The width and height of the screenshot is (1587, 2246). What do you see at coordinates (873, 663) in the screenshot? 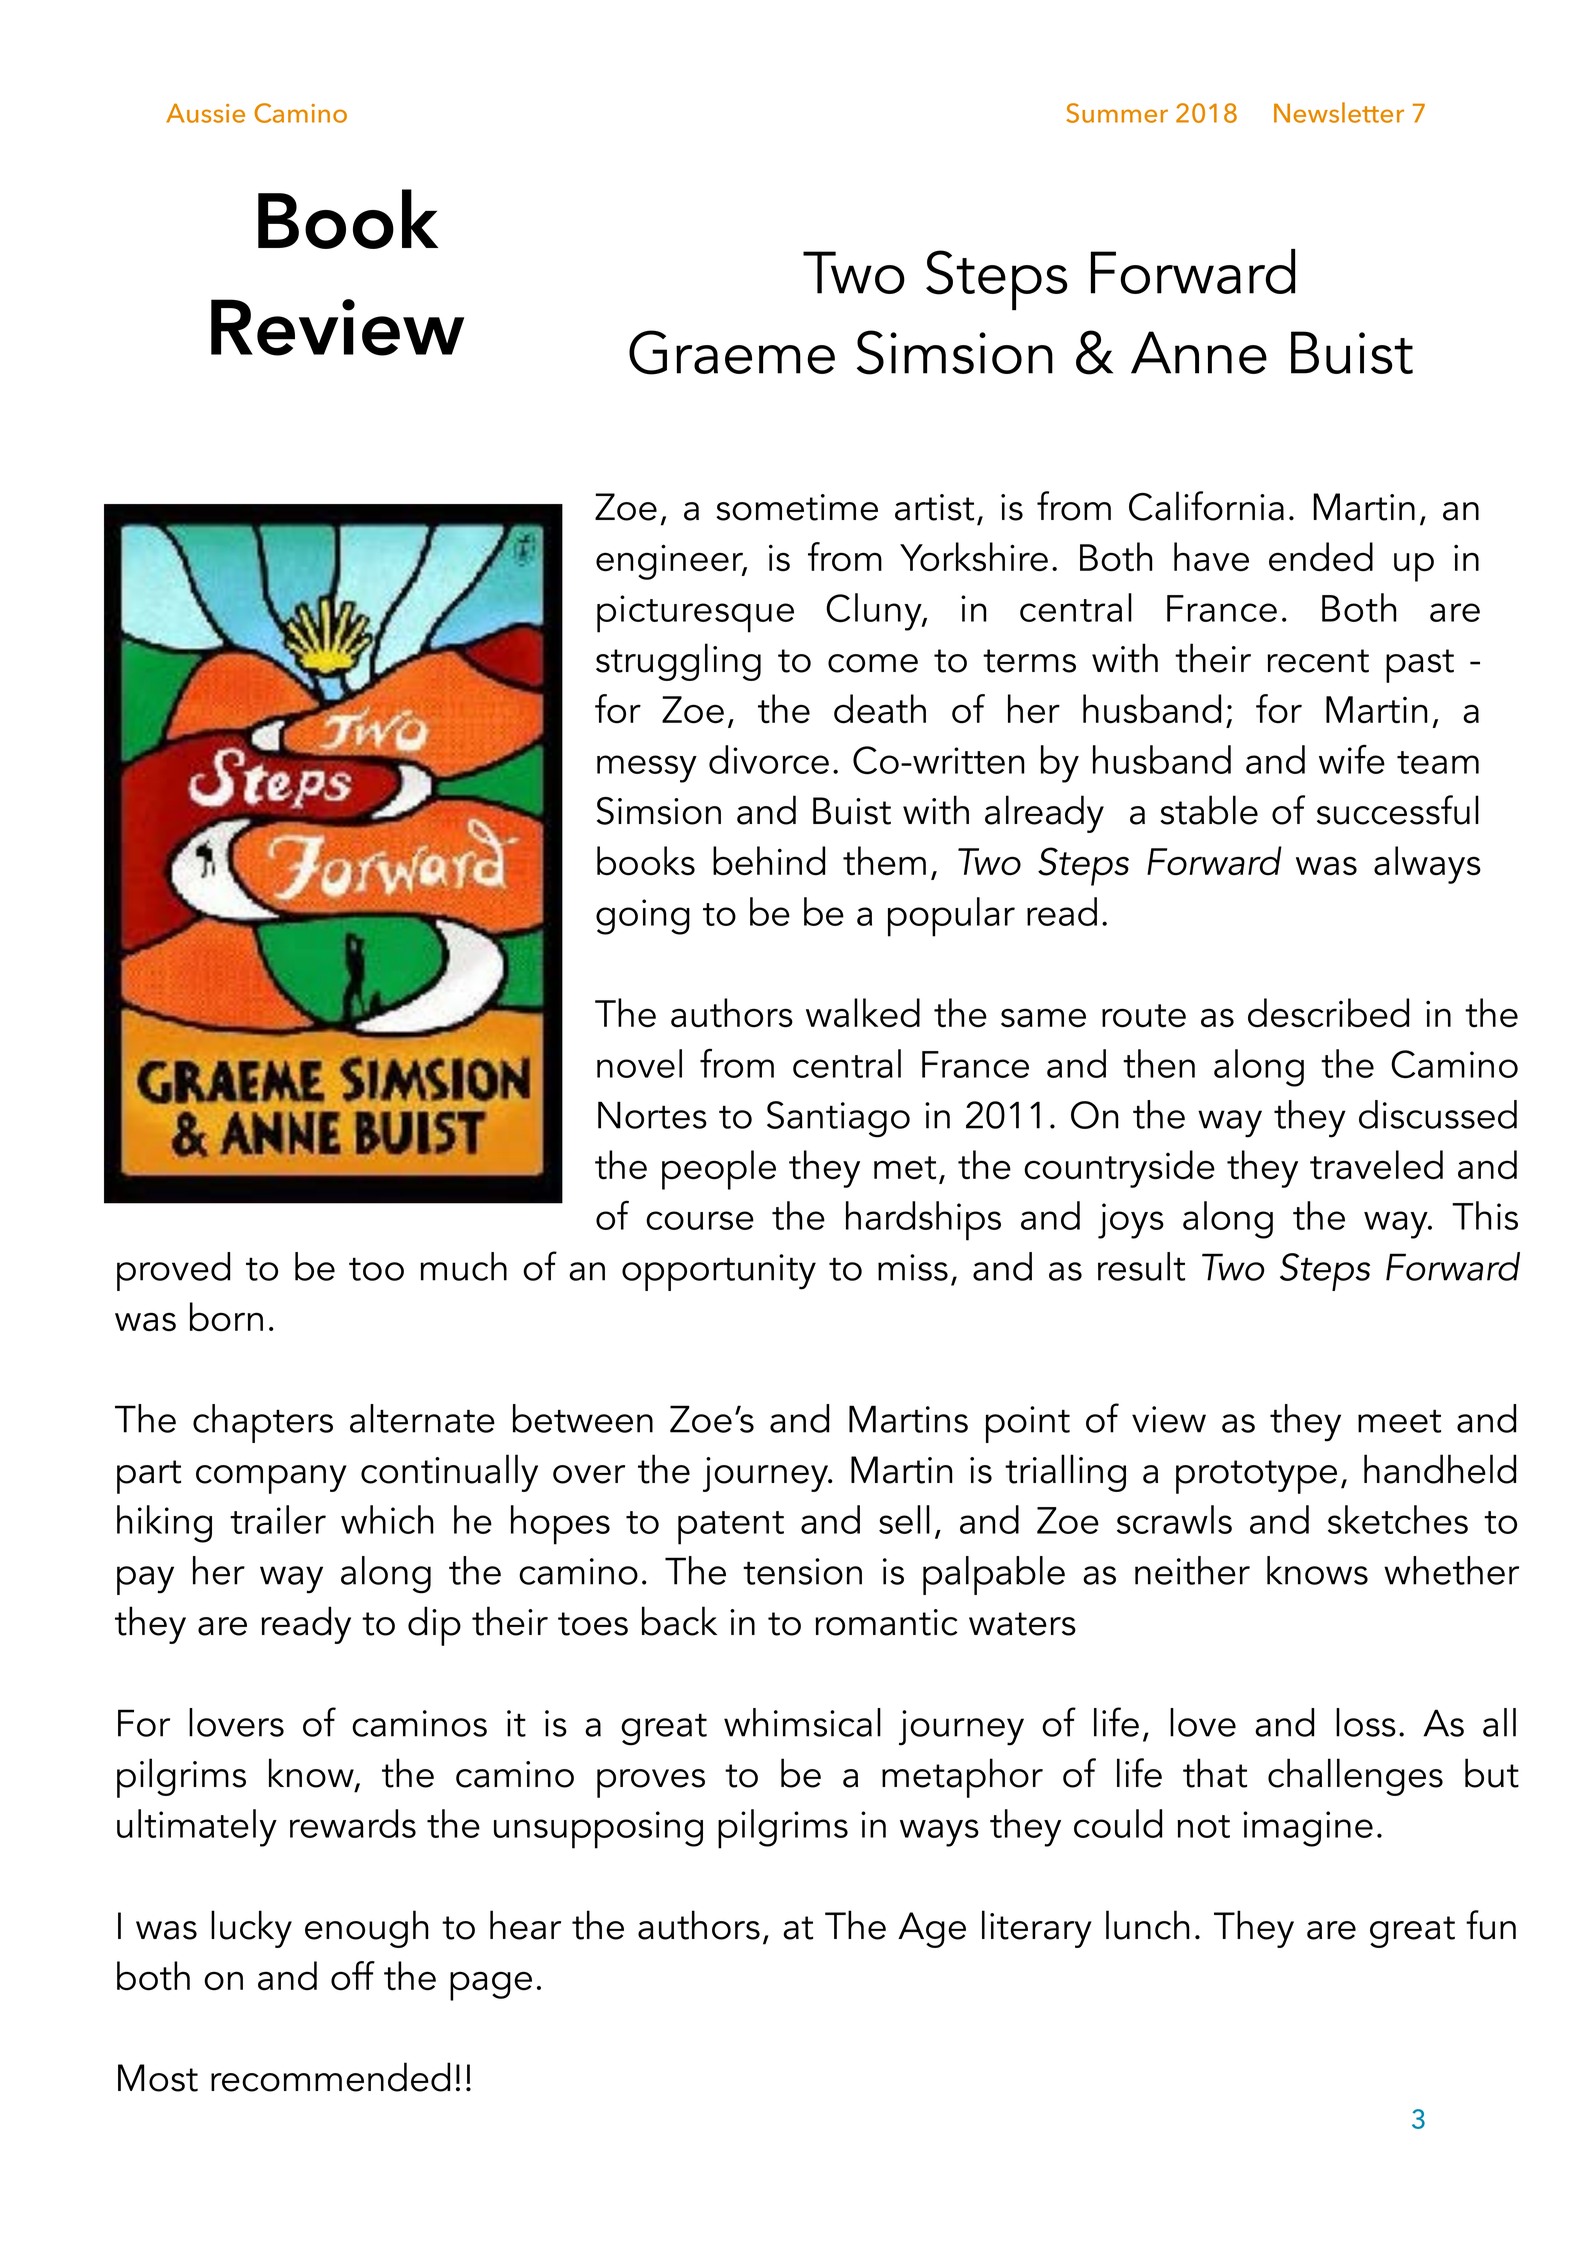
I see `come` at bounding box center [873, 663].
